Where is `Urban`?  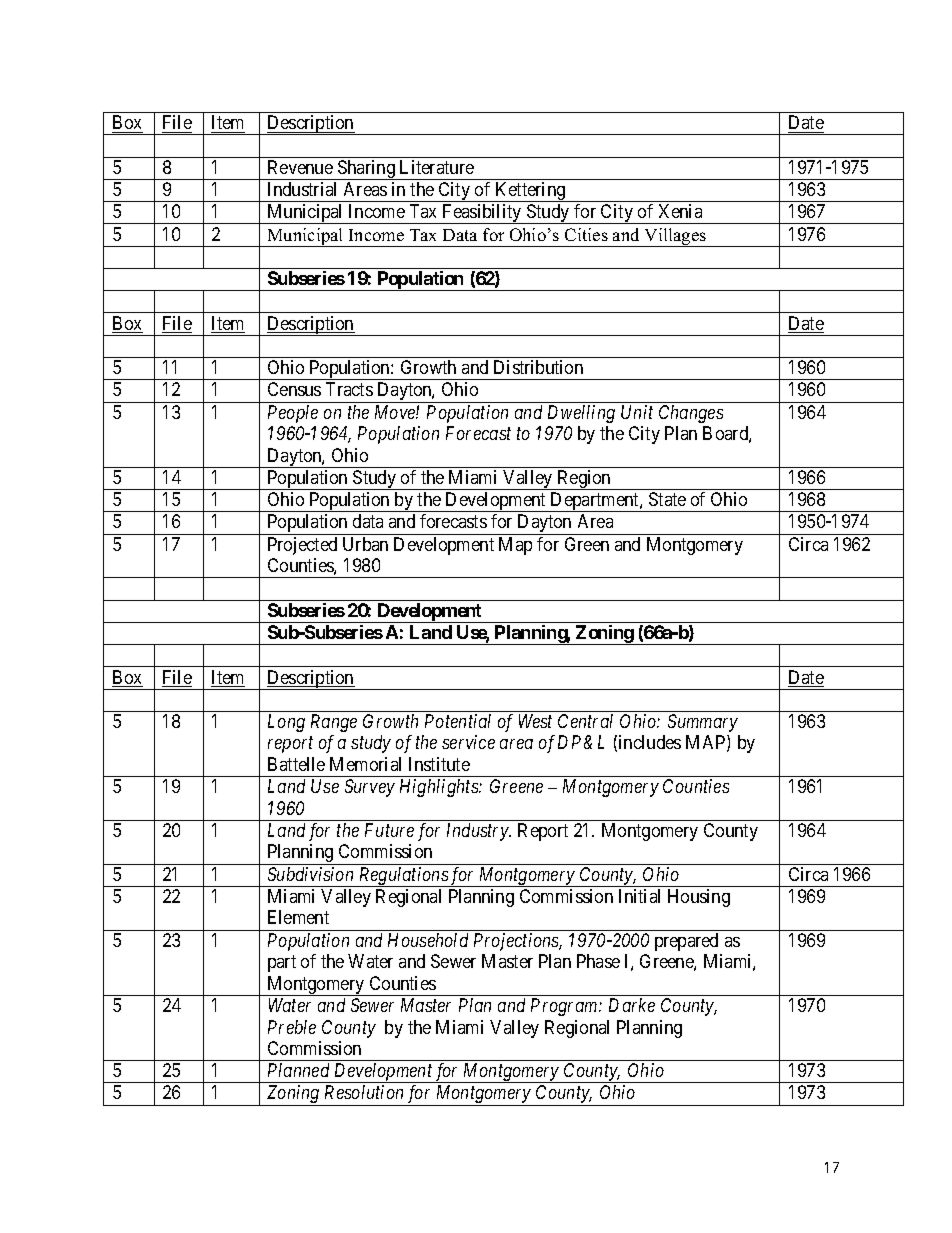
Urban is located at coordinates (365, 544).
